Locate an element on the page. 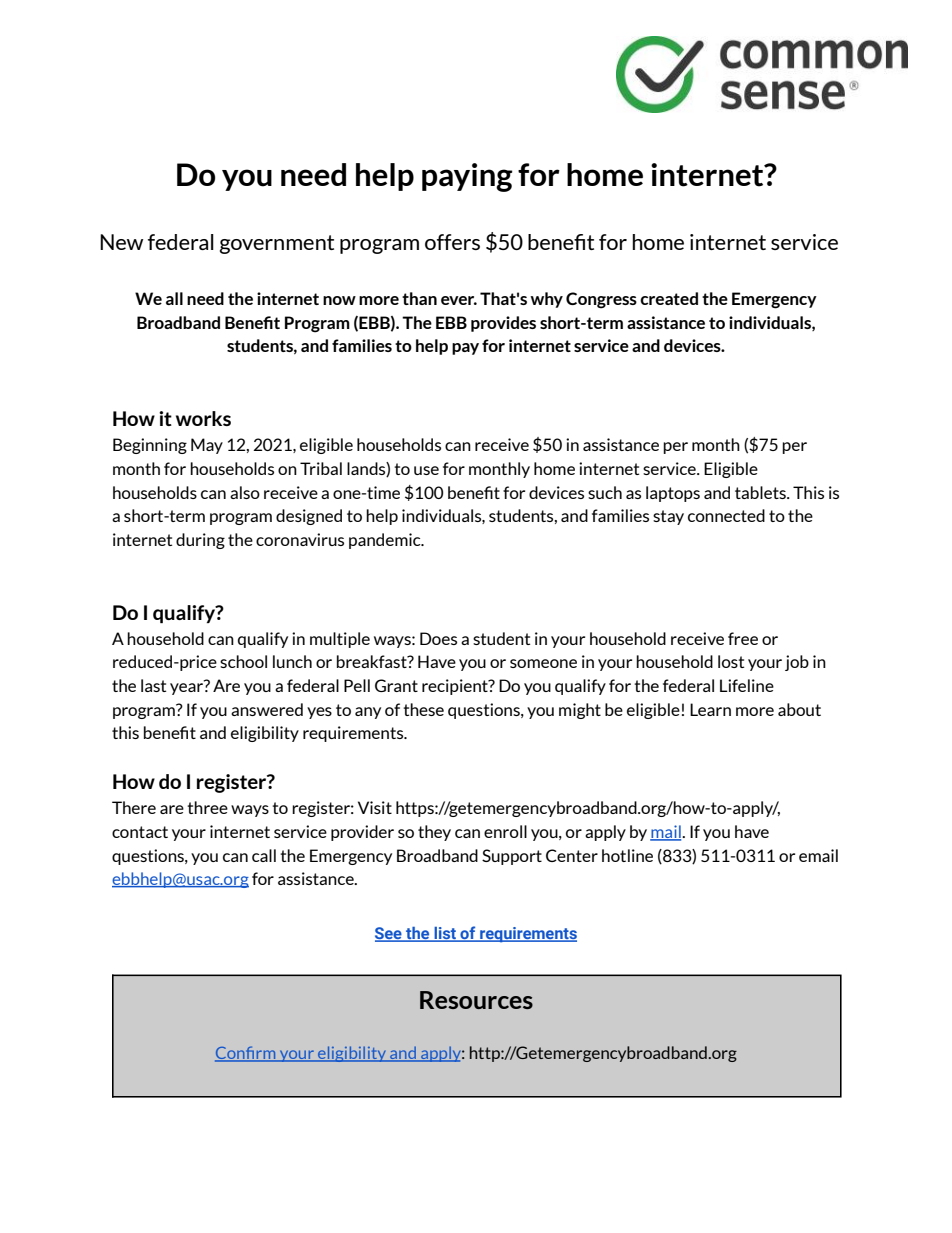  hotline is located at coordinates (627, 855).
